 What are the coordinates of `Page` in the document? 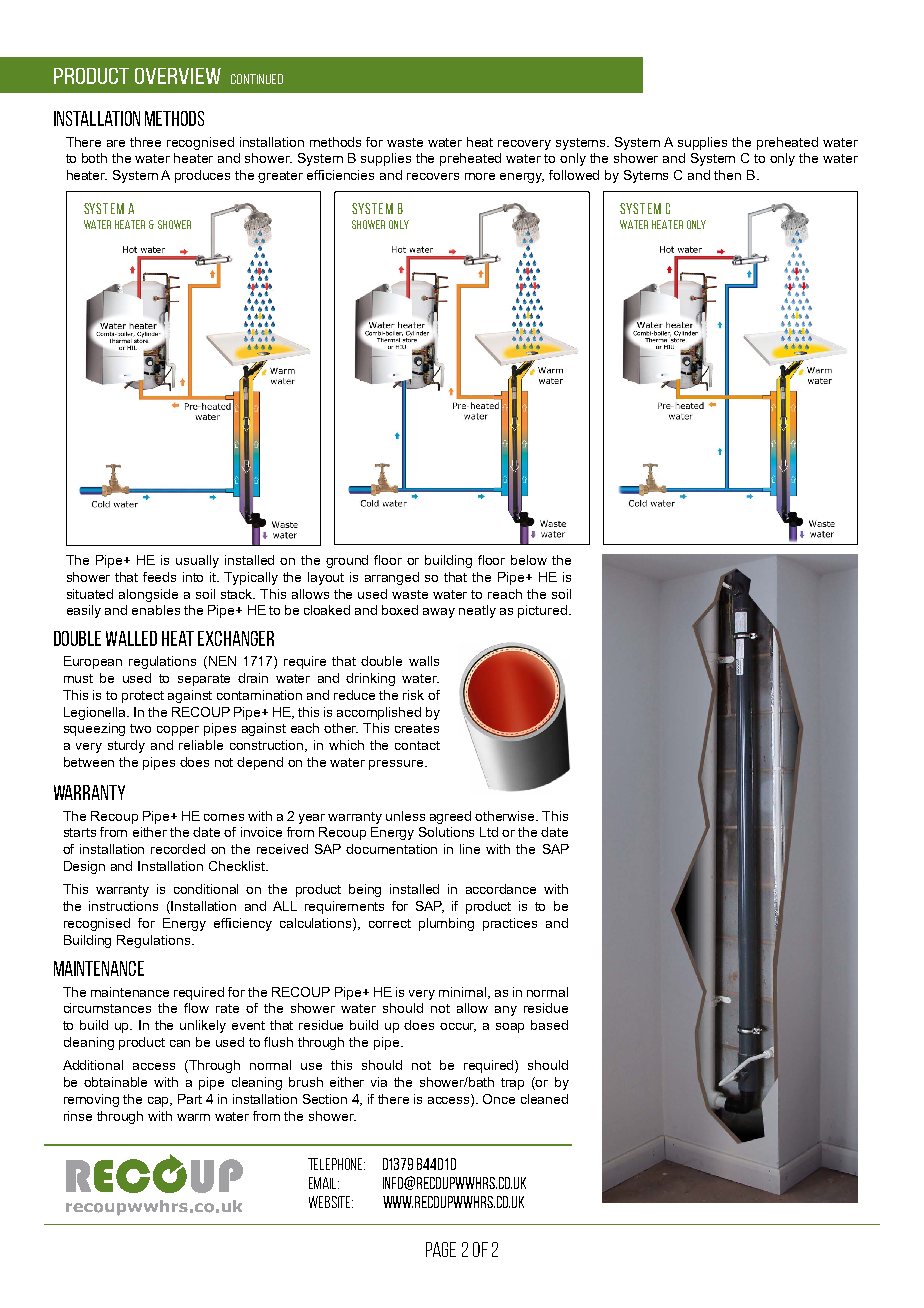 It's located at (441, 1249).
